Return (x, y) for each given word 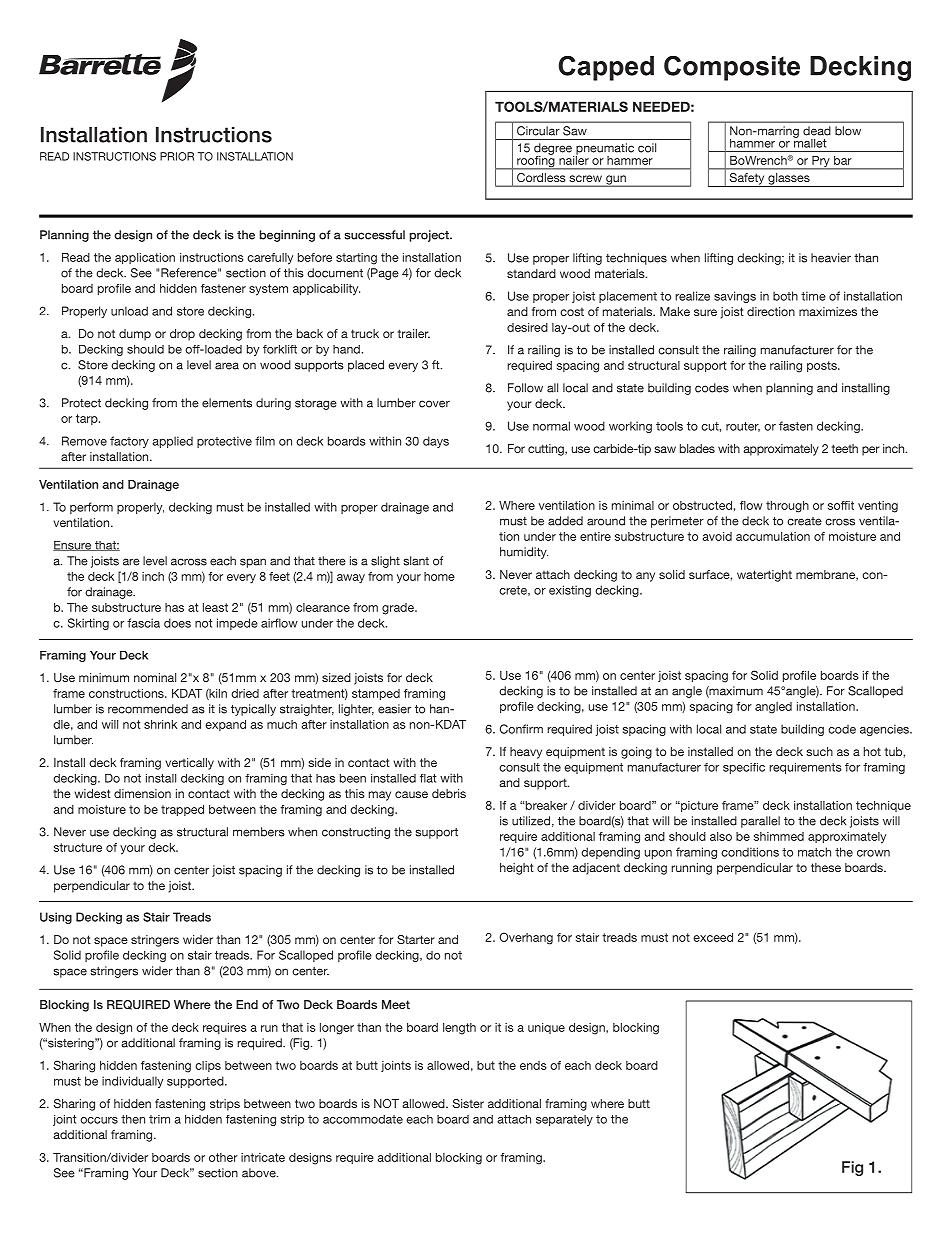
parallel (760, 822)
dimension (142, 793)
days (436, 442)
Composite (732, 68)
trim (159, 1119)
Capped (606, 68)
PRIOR (177, 156)
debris (449, 793)
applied (172, 442)
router (743, 427)
